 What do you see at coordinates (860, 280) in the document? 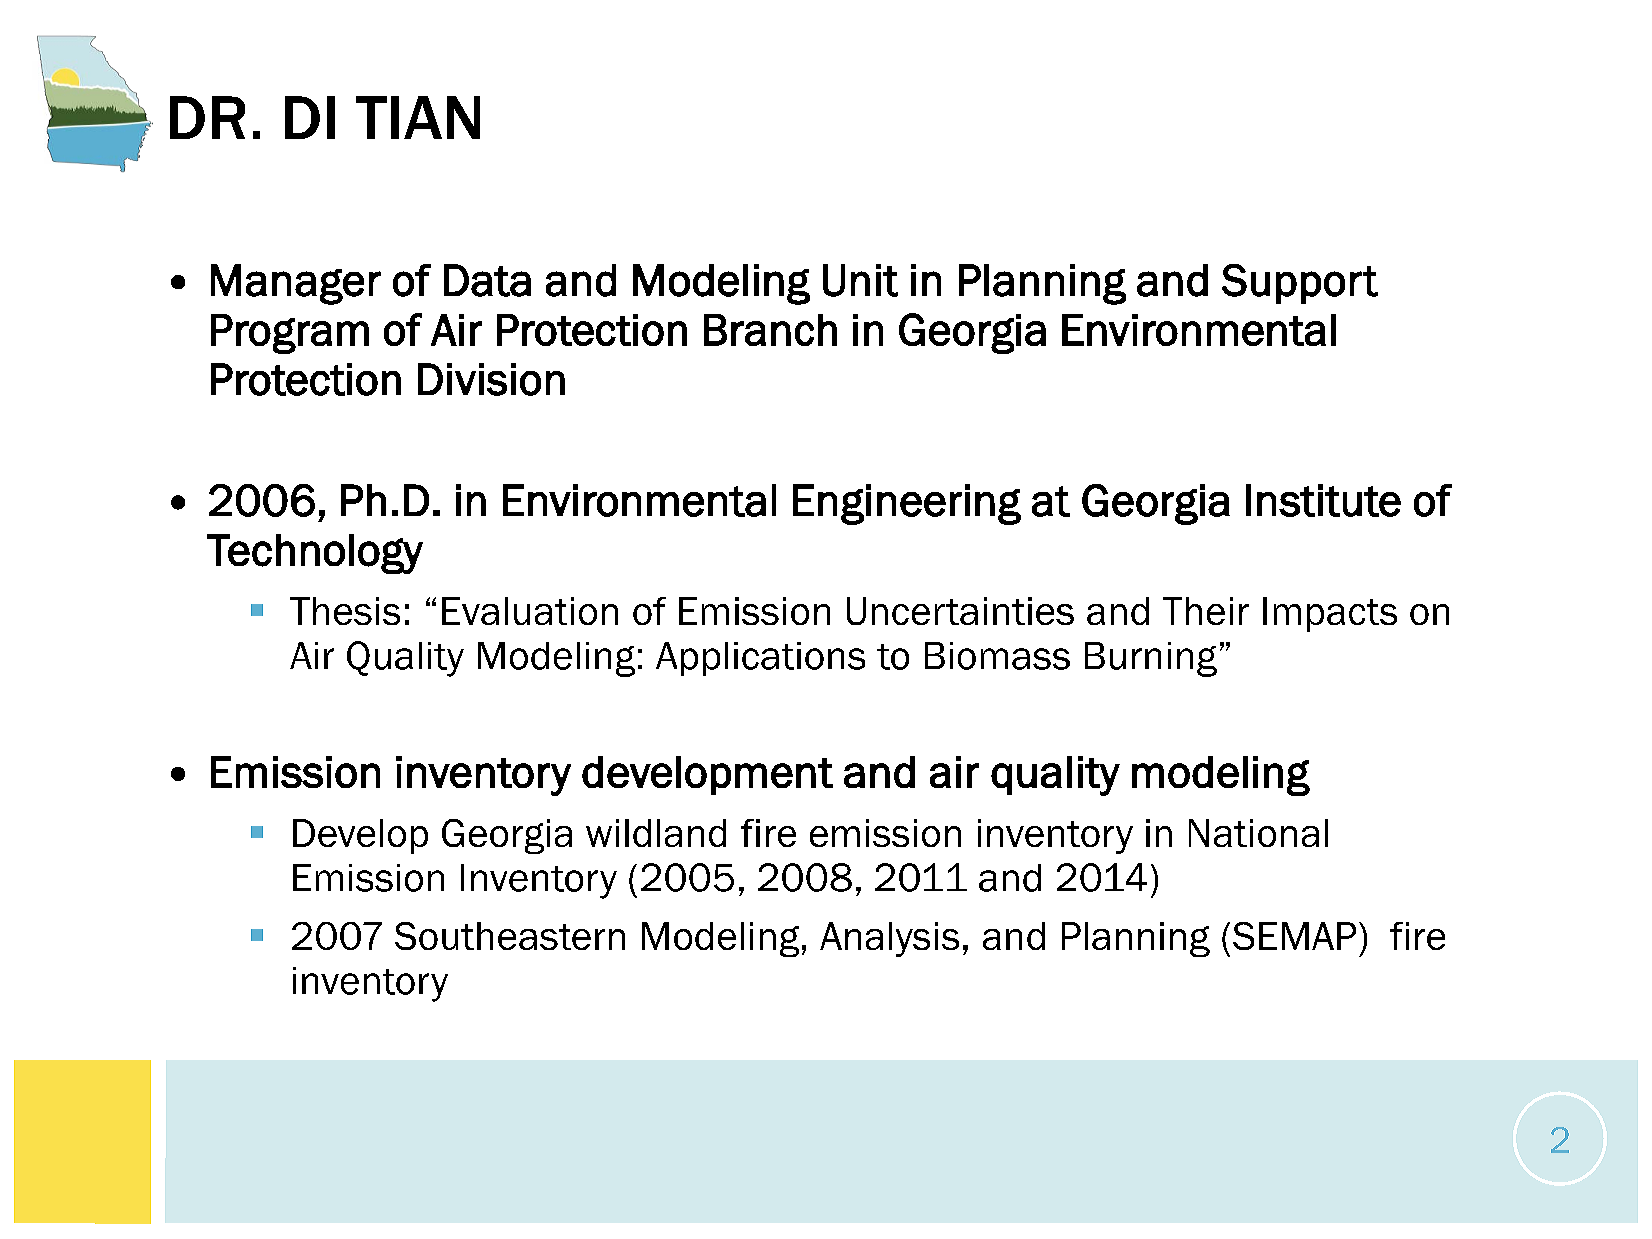
I see `Unit` at bounding box center [860, 280].
